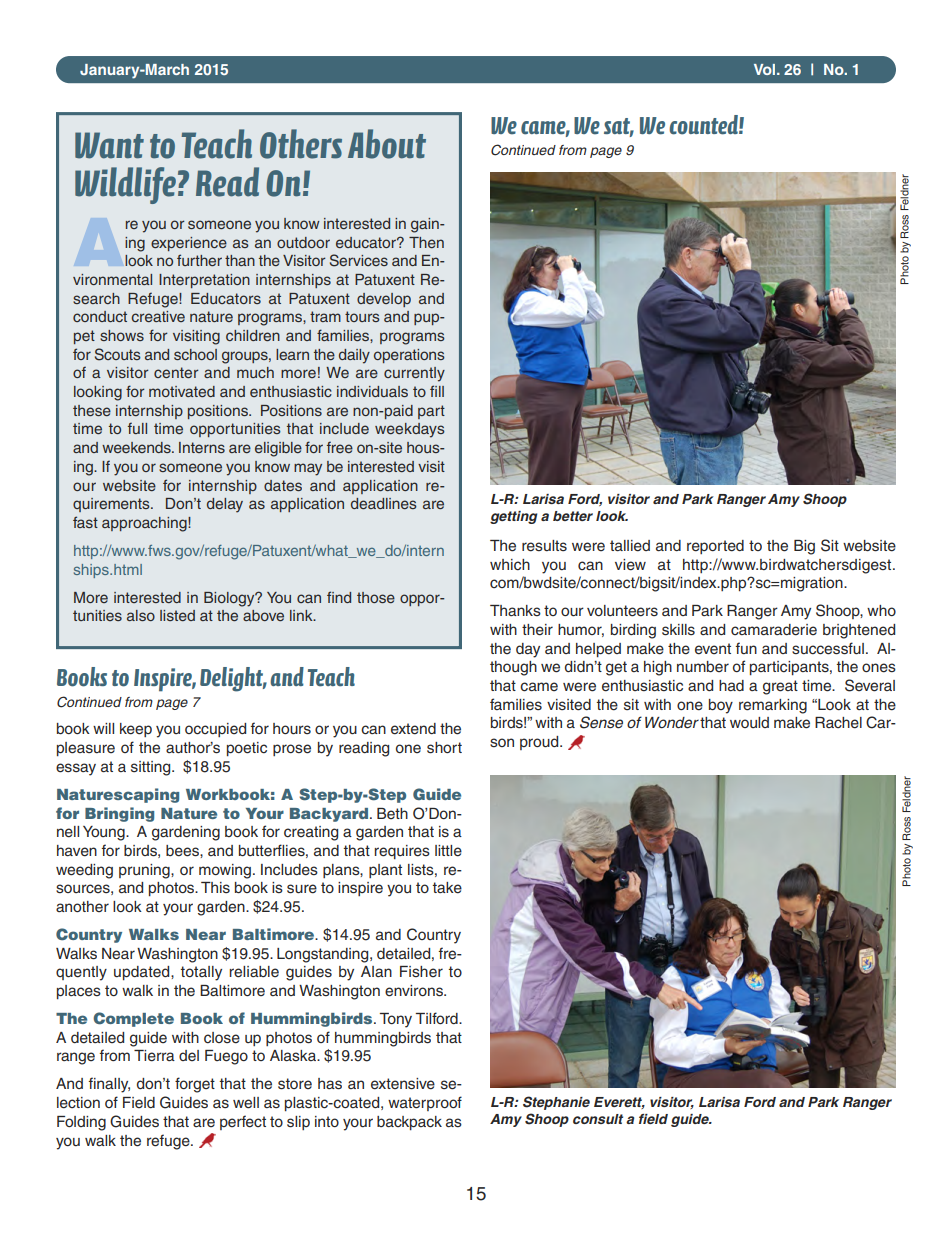 The height and width of the screenshot is (1233, 952). Describe the element at coordinates (426, 242) in the screenshot. I see `Then` at that location.
